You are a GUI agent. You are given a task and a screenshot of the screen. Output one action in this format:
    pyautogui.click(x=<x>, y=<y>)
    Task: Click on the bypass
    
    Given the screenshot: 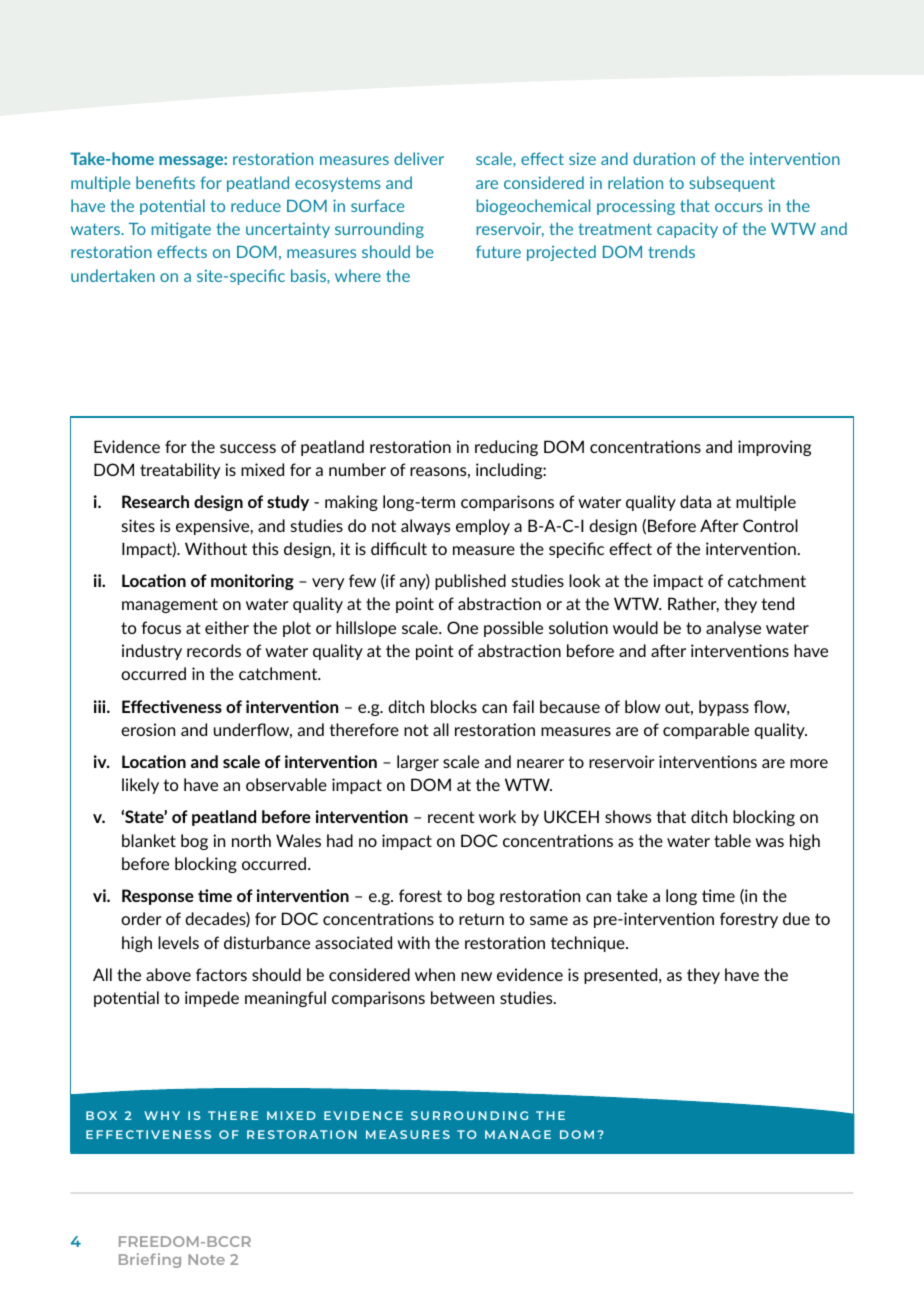 What is the action you would take?
    pyautogui.click(x=724, y=708)
